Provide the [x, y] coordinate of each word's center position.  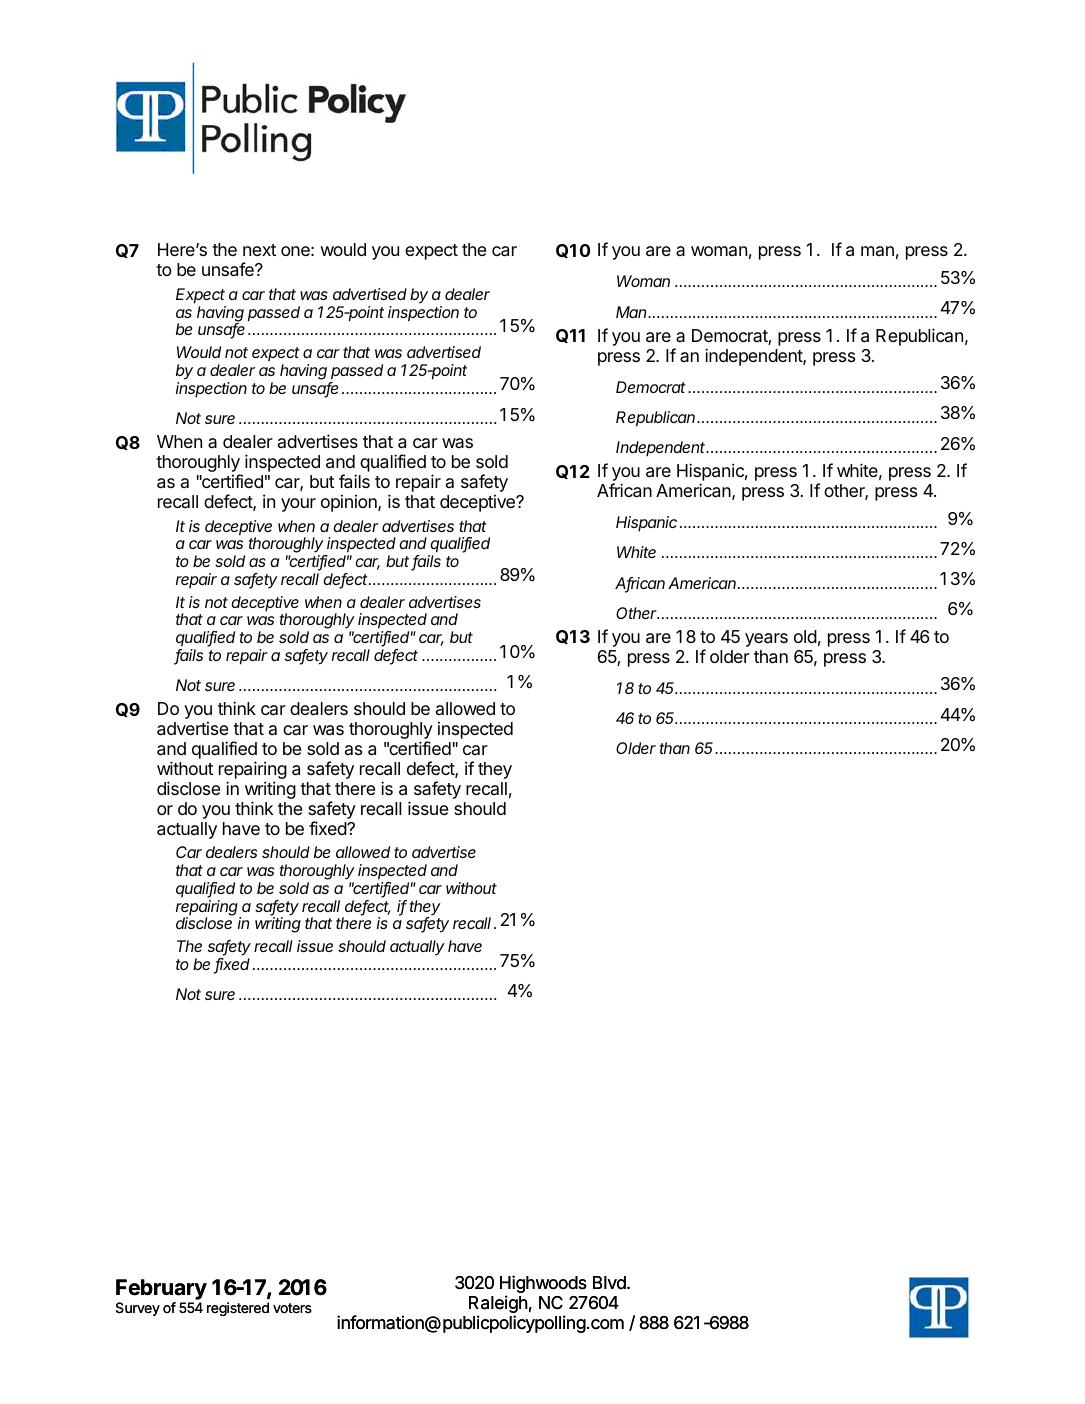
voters [292, 1308]
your [298, 505]
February [161, 1291]
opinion [350, 503]
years [766, 640]
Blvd [610, 1283]
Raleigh [498, 1305]
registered [238, 1309]
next [259, 250]
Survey [138, 1309]
